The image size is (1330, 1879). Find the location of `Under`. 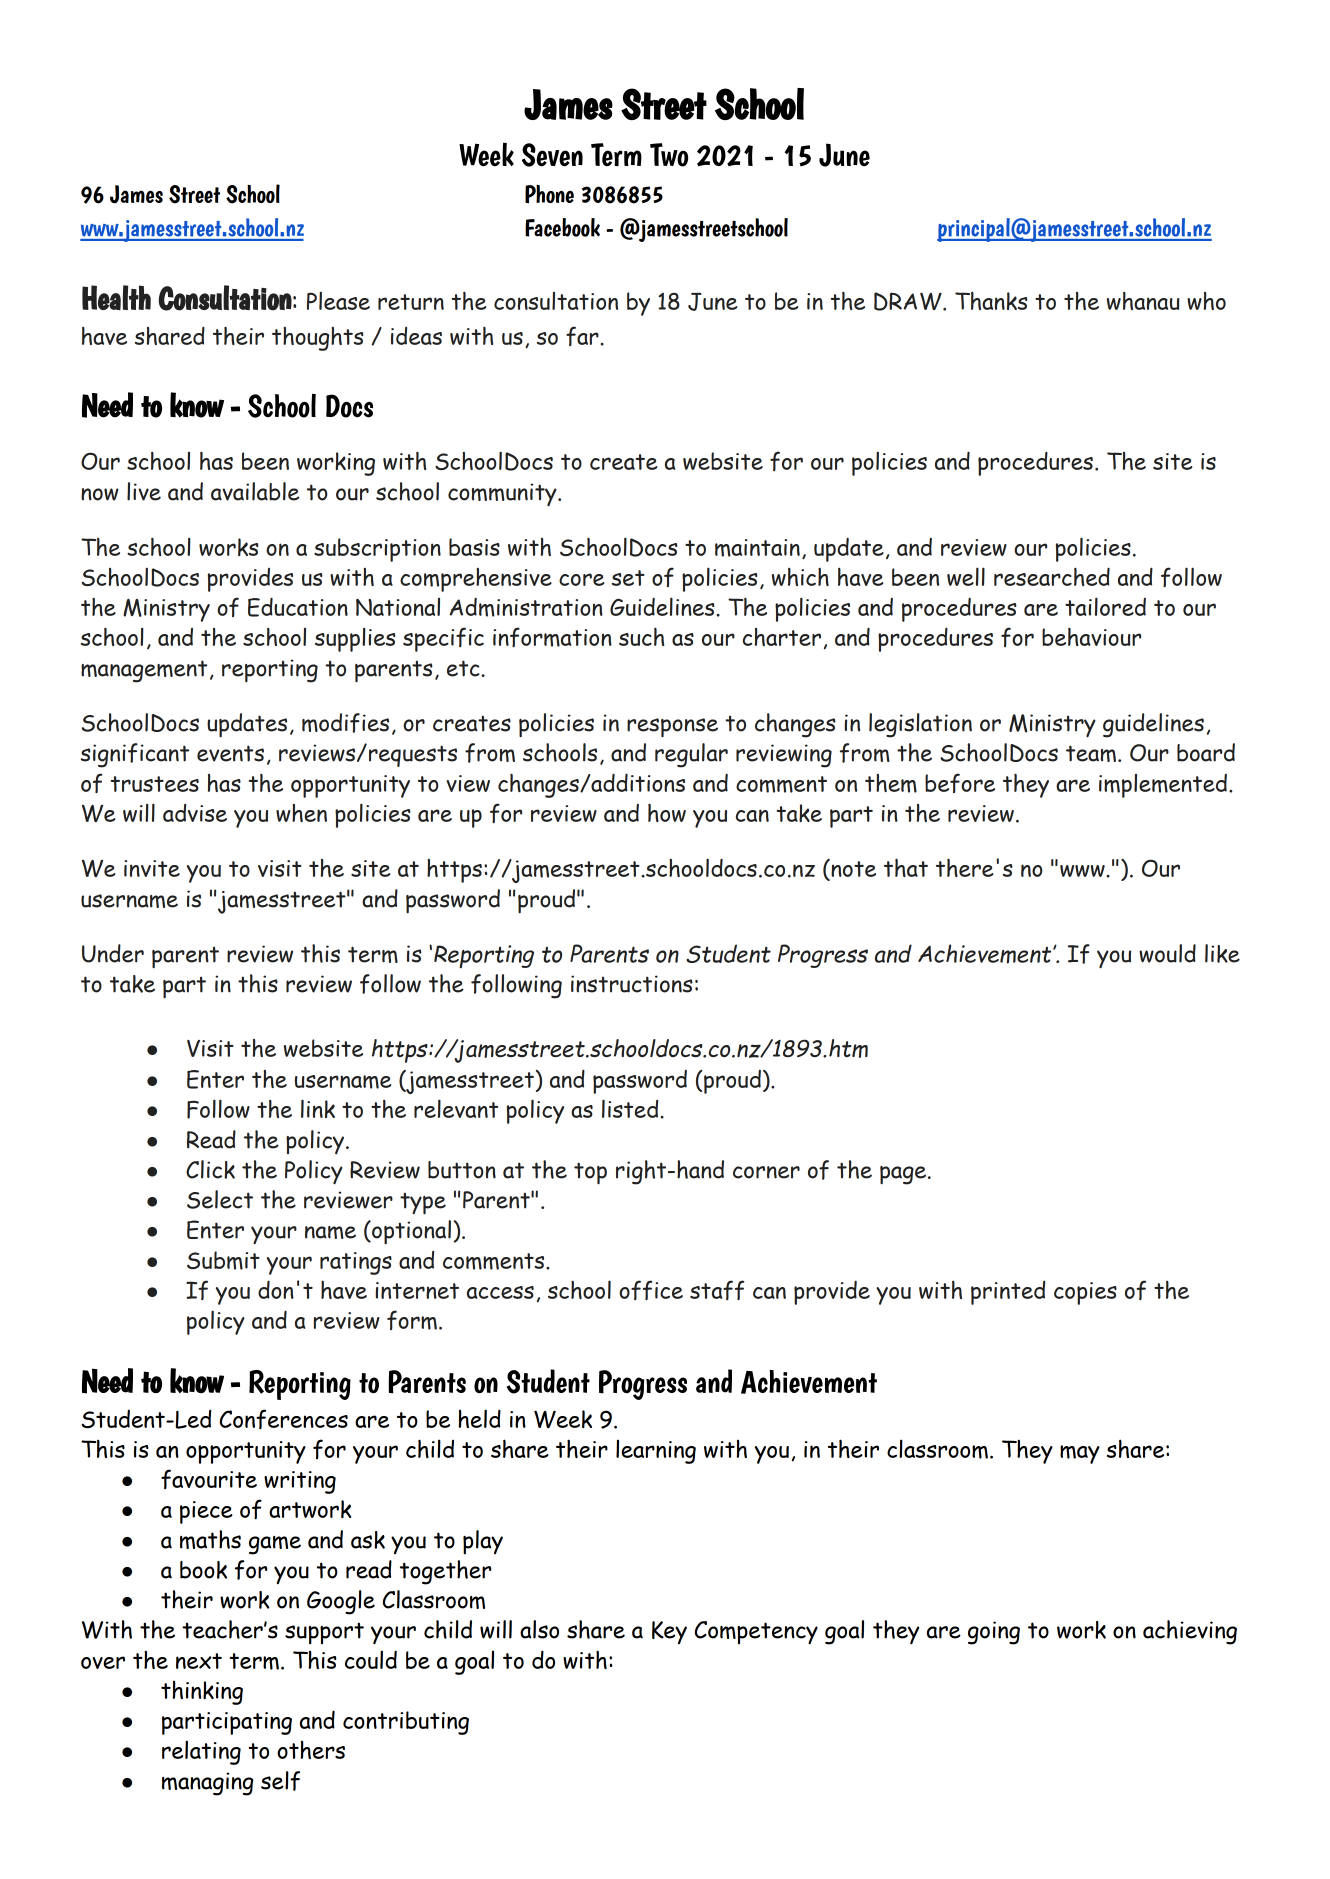

Under is located at coordinates (113, 953).
